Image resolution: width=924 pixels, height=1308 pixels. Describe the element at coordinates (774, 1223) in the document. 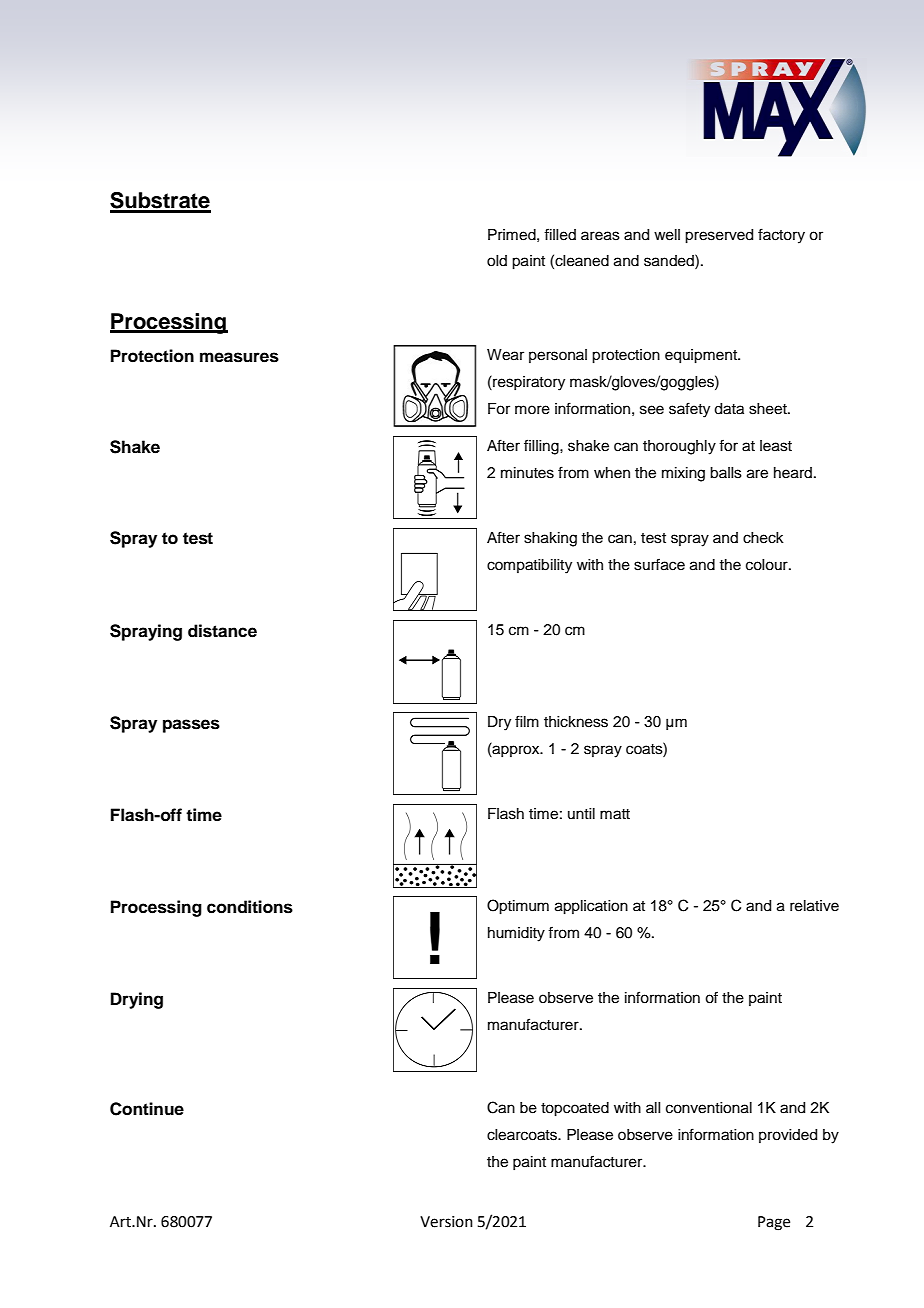

I see `Page` at that location.
